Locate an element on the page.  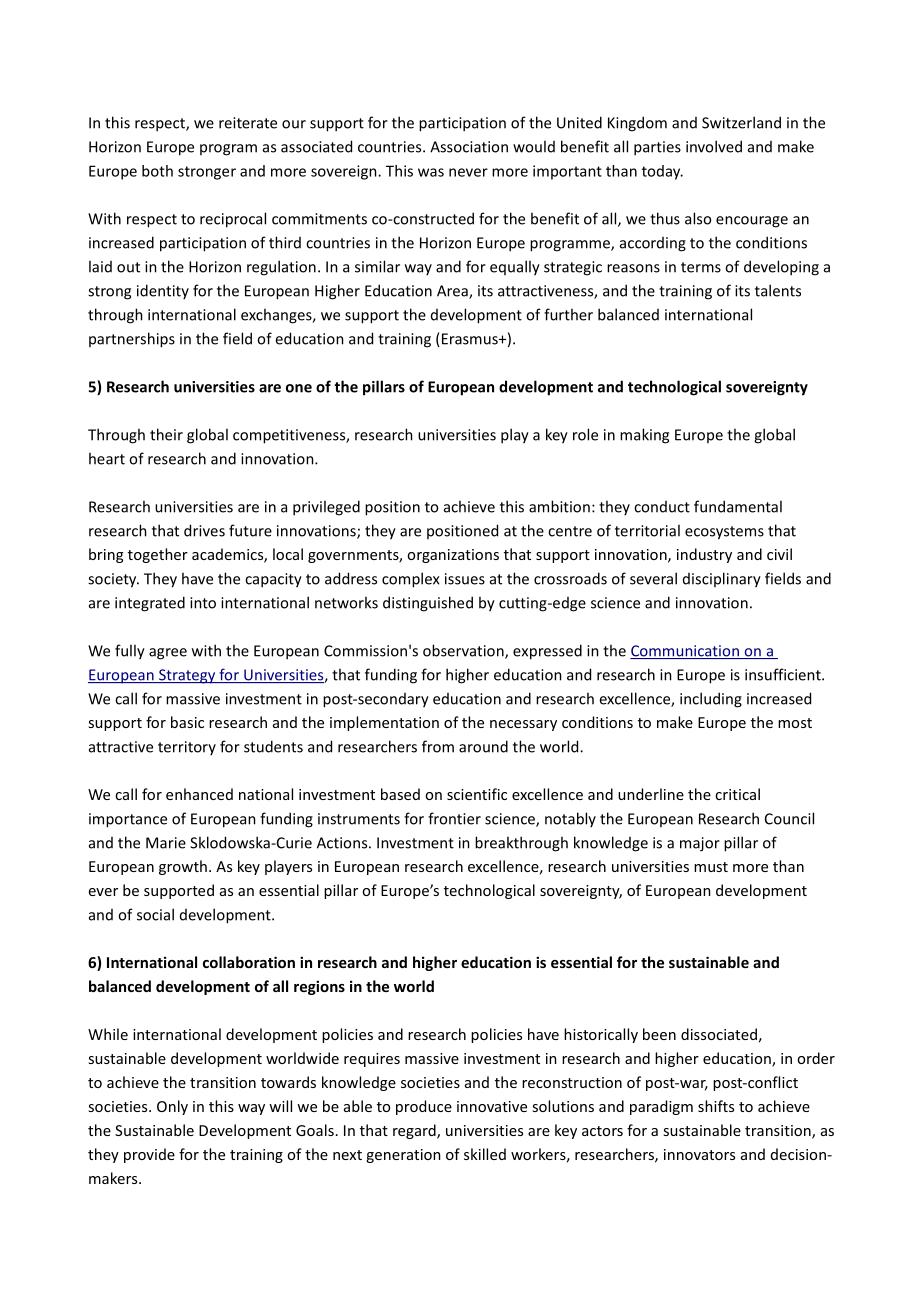
drives is located at coordinates (204, 530).
